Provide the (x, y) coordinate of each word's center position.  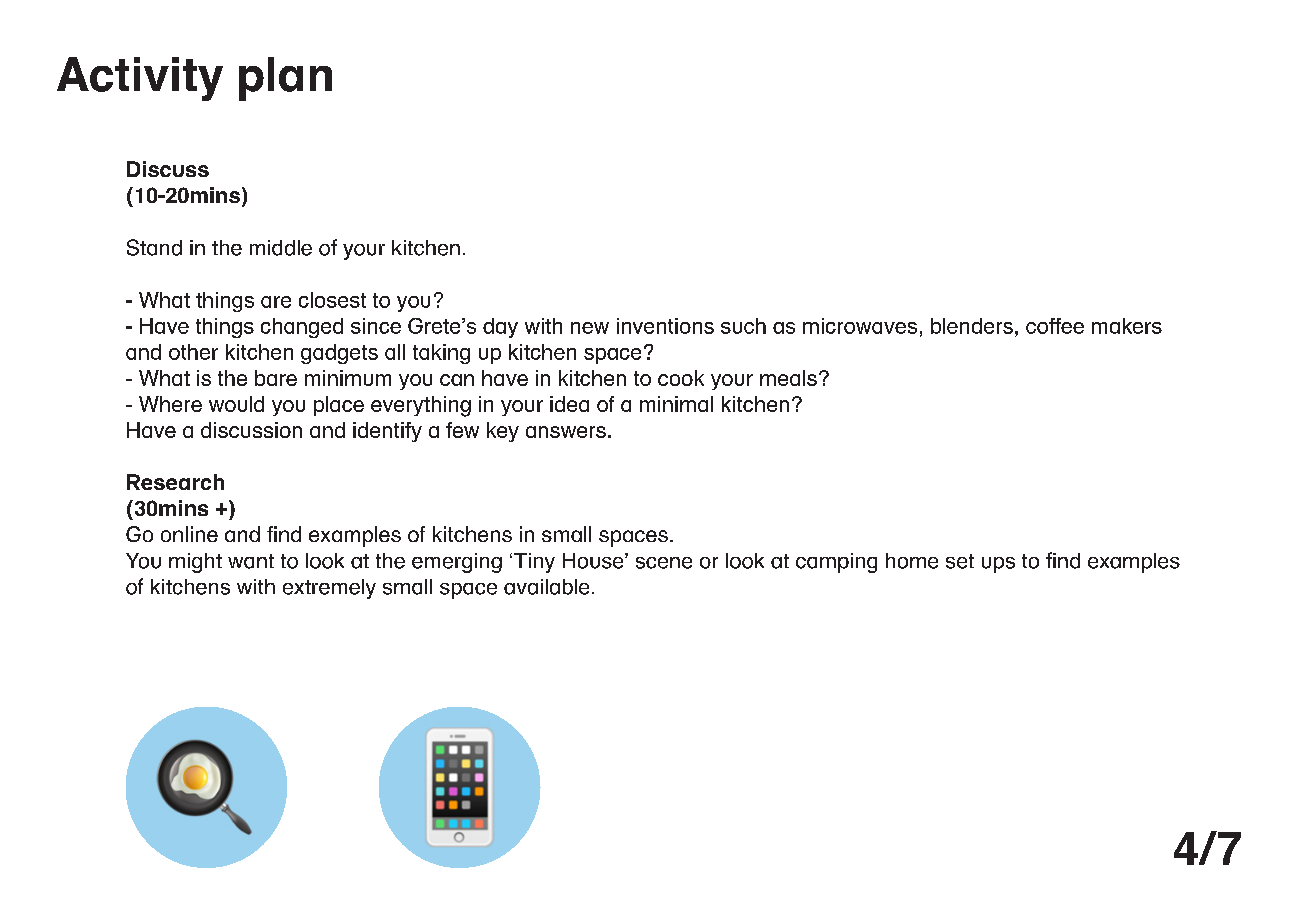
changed (302, 328)
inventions (665, 326)
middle (281, 248)
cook (681, 378)
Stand (154, 247)
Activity (140, 79)
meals (788, 378)
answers (566, 432)
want (251, 561)
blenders (972, 326)
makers (1127, 326)
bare (276, 378)
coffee (1055, 326)
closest (332, 300)
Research (175, 482)
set (960, 561)
